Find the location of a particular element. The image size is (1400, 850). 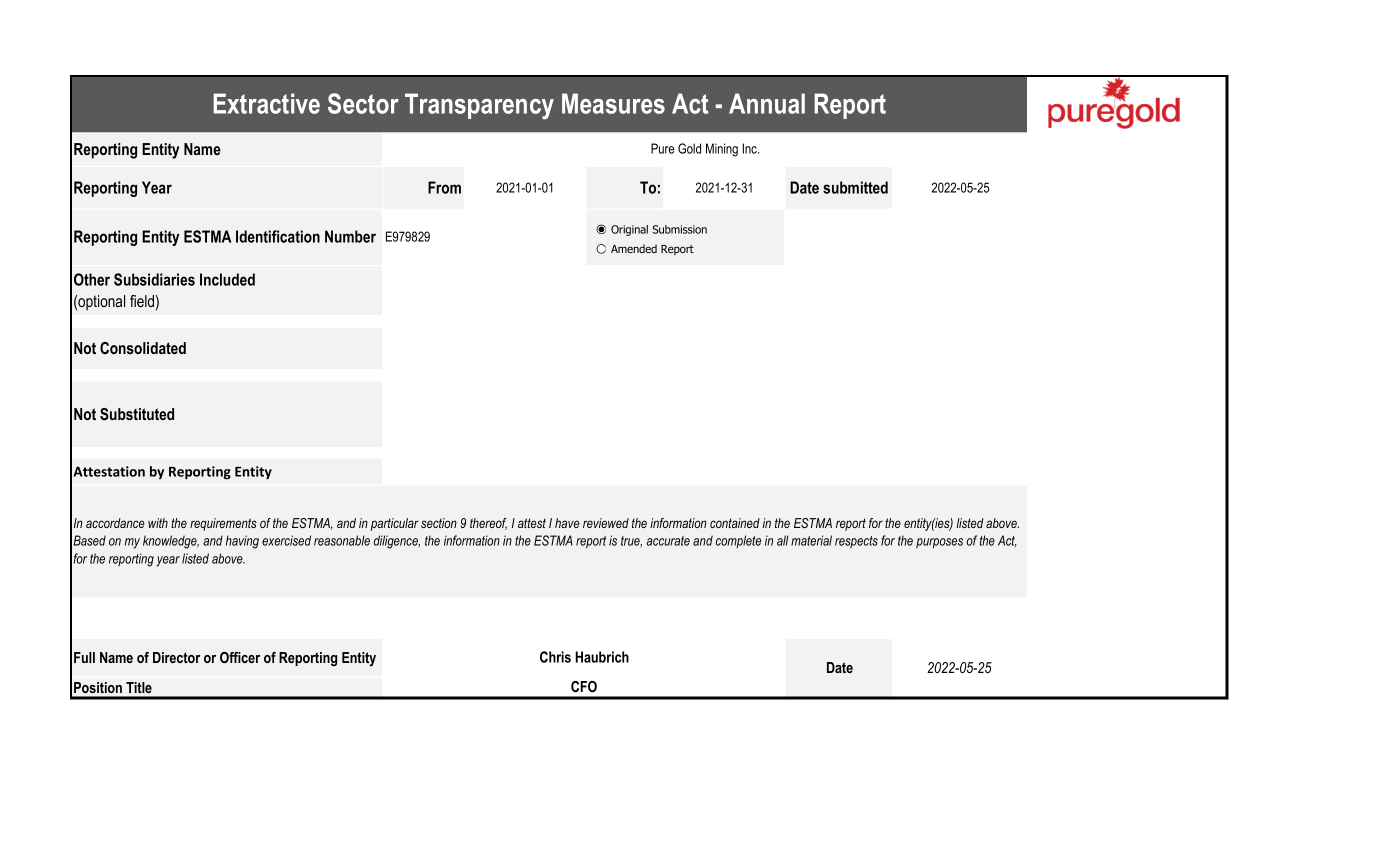

Transparency is located at coordinates (479, 106).
